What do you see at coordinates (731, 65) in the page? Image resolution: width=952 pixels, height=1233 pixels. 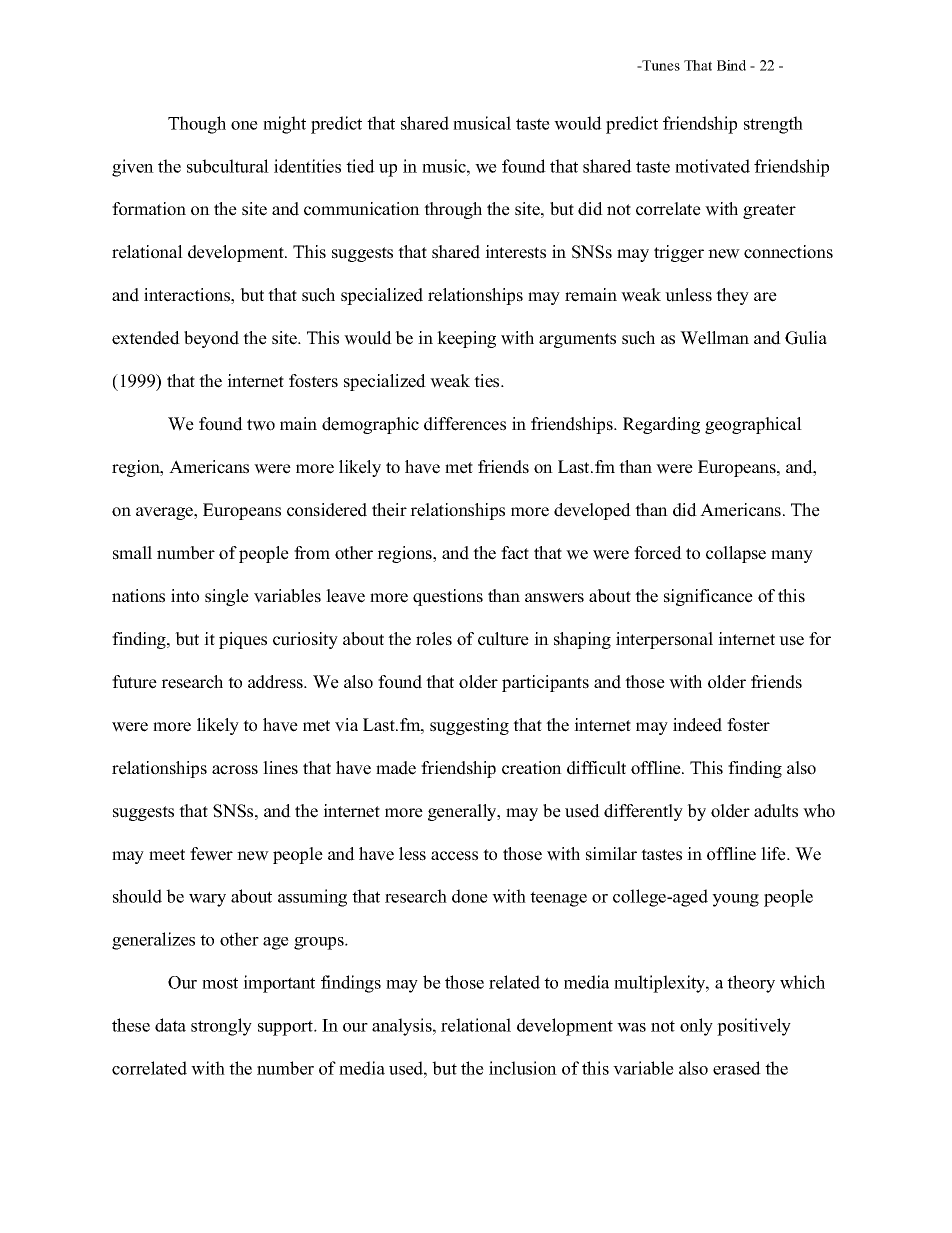 I see `Bind` at bounding box center [731, 65].
